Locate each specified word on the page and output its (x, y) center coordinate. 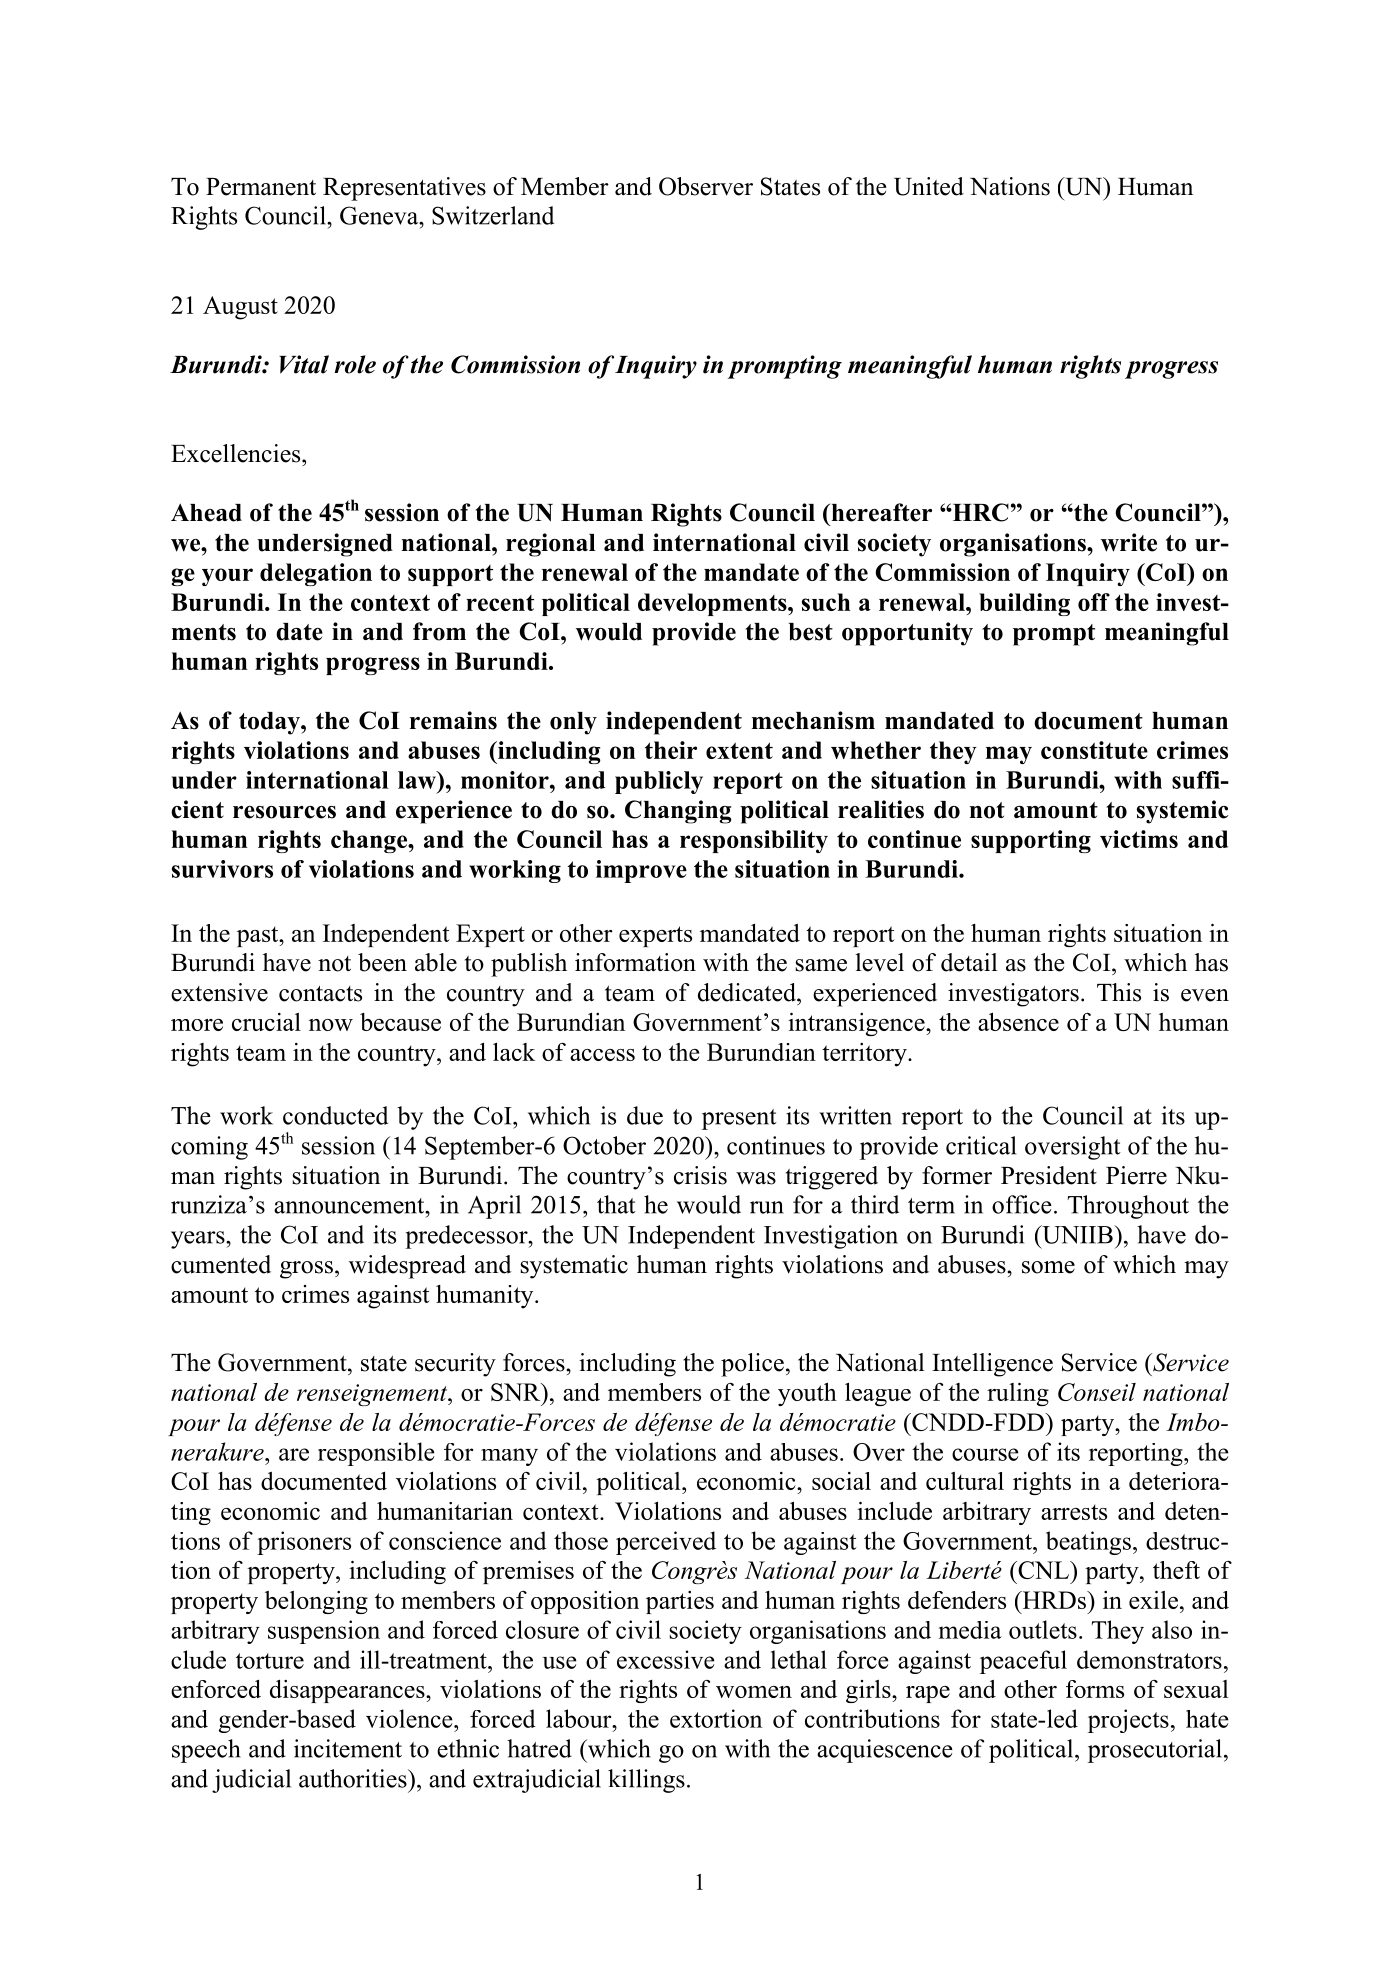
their (671, 750)
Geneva (380, 215)
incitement (348, 1748)
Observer (706, 186)
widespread (407, 1267)
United (929, 186)
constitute (1094, 750)
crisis (700, 1175)
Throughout (1128, 1207)
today (270, 723)
